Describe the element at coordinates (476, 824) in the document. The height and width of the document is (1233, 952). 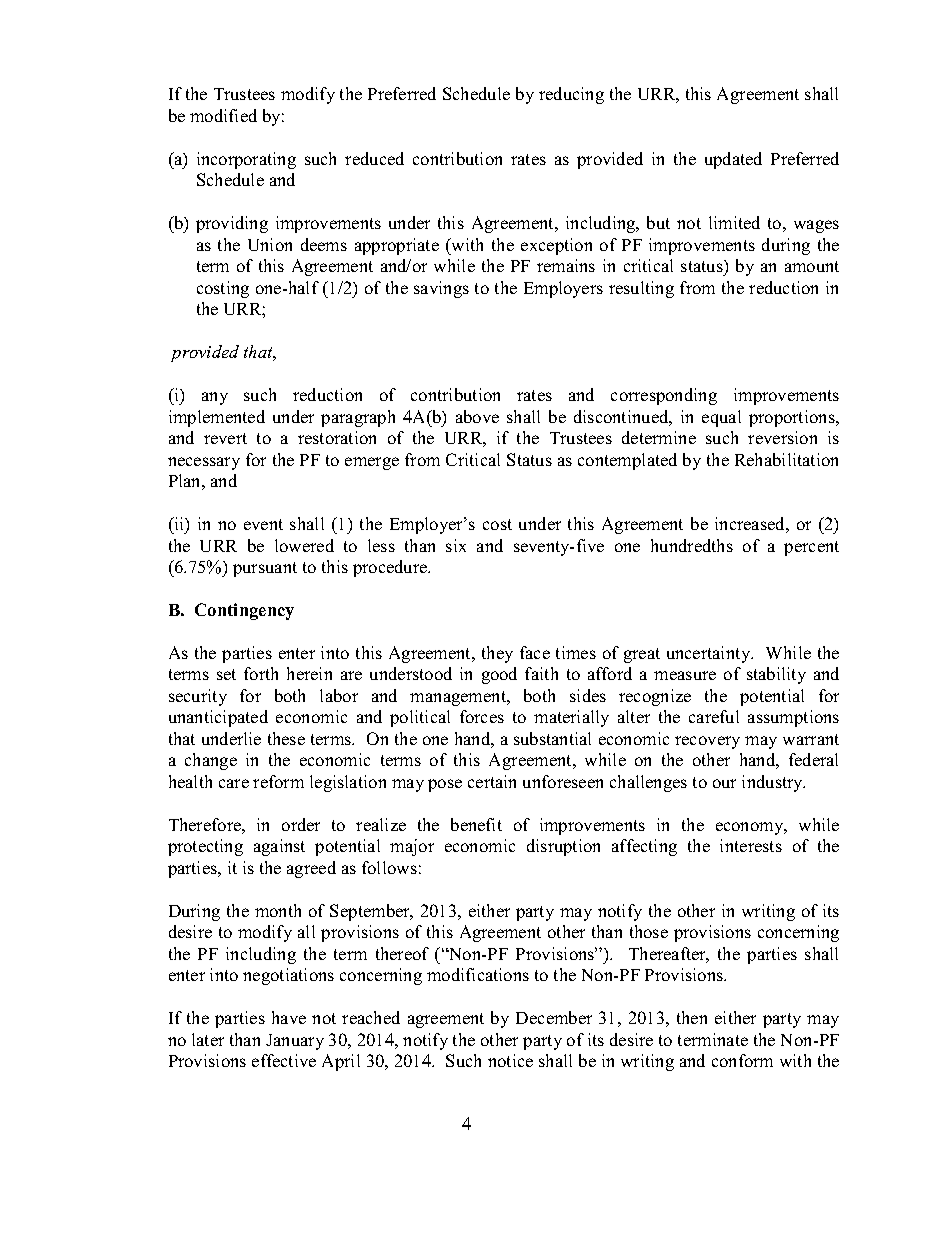
I see `benefit` at that location.
